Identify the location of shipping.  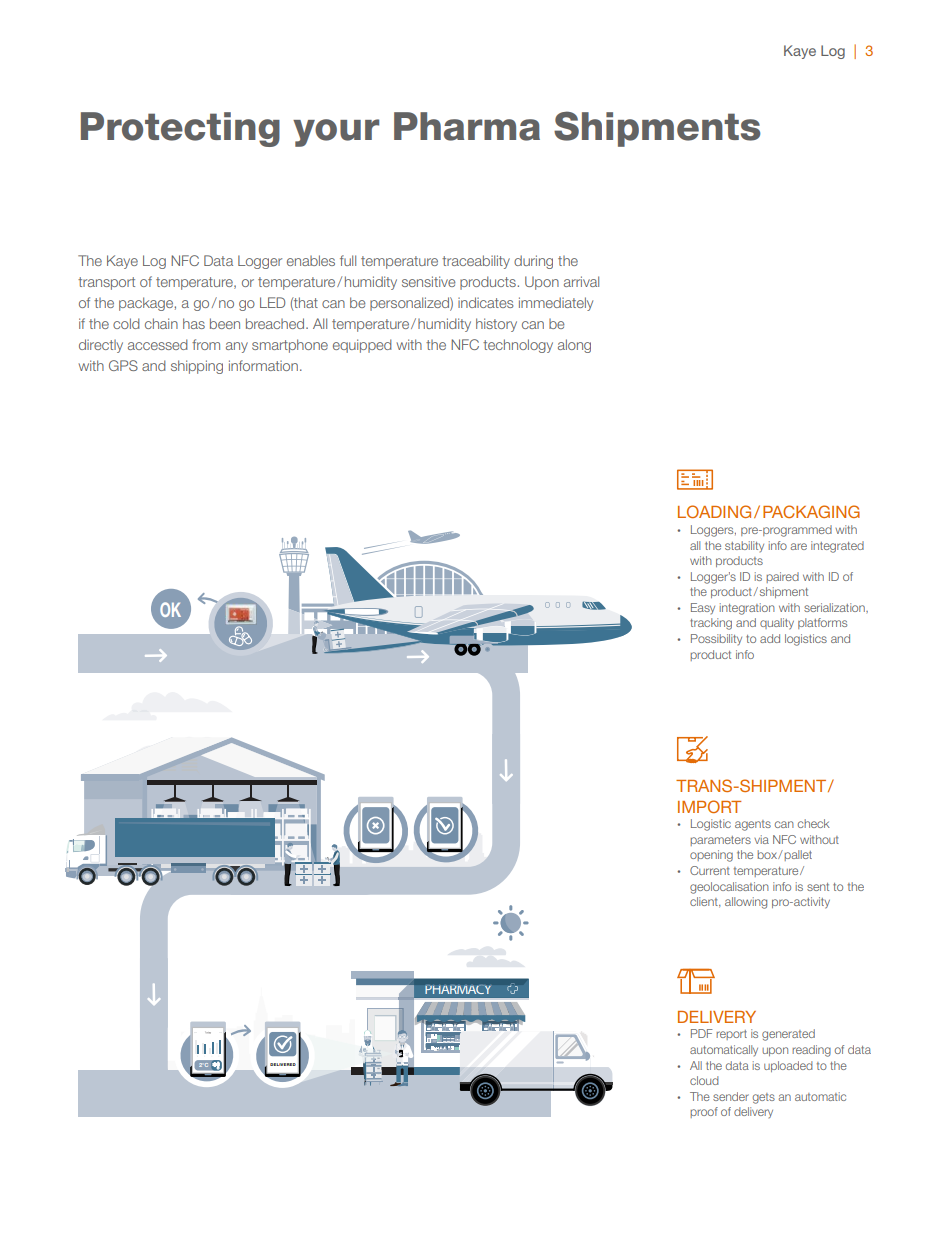
(197, 367).
